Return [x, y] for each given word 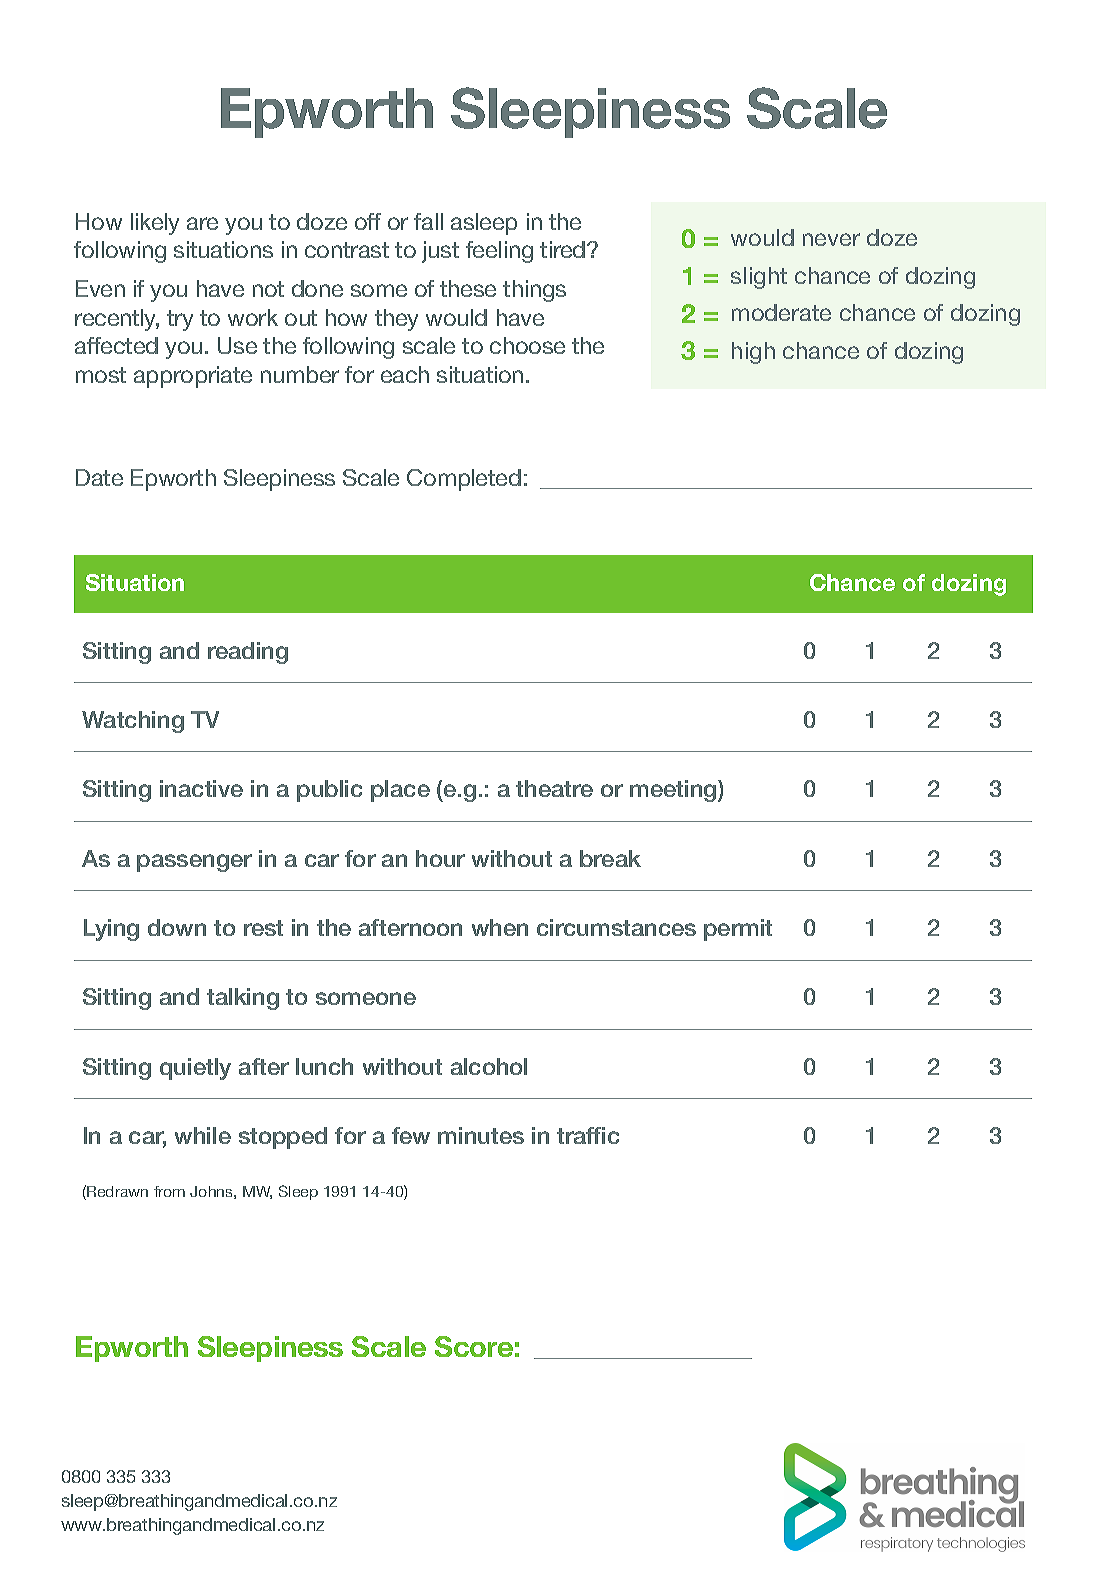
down [177, 927]
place [400, 791]
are [202, 223]
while [203, 1135]
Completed [464, 480]
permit [738, 930]
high [753, 353]
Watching [133, 722]
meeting [674, 791]
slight [759, 278]
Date [99, 477]
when [500, 927]
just [440, 252]
